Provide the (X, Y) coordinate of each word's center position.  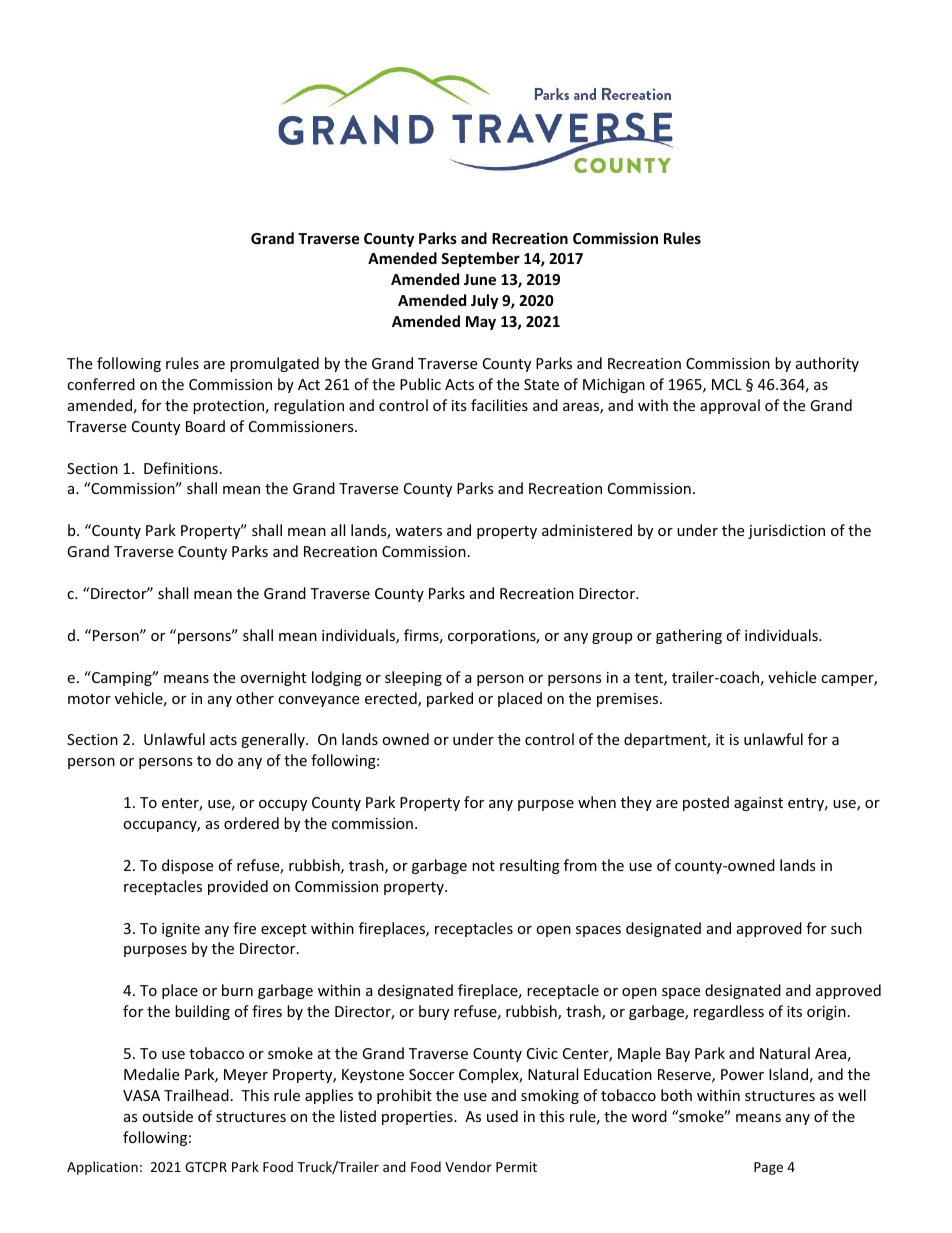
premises (629, 700)
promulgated (274, 364)
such (846, 928)
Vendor (468, 1166)
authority (827, 364)
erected (392, 699)
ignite (181, 930)
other (255, 698)
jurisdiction (786, 531)
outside (167, 1116)
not (483, 866)
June (480, 279)
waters (418, 531)
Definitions (181, 468)
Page (768, 1168)
